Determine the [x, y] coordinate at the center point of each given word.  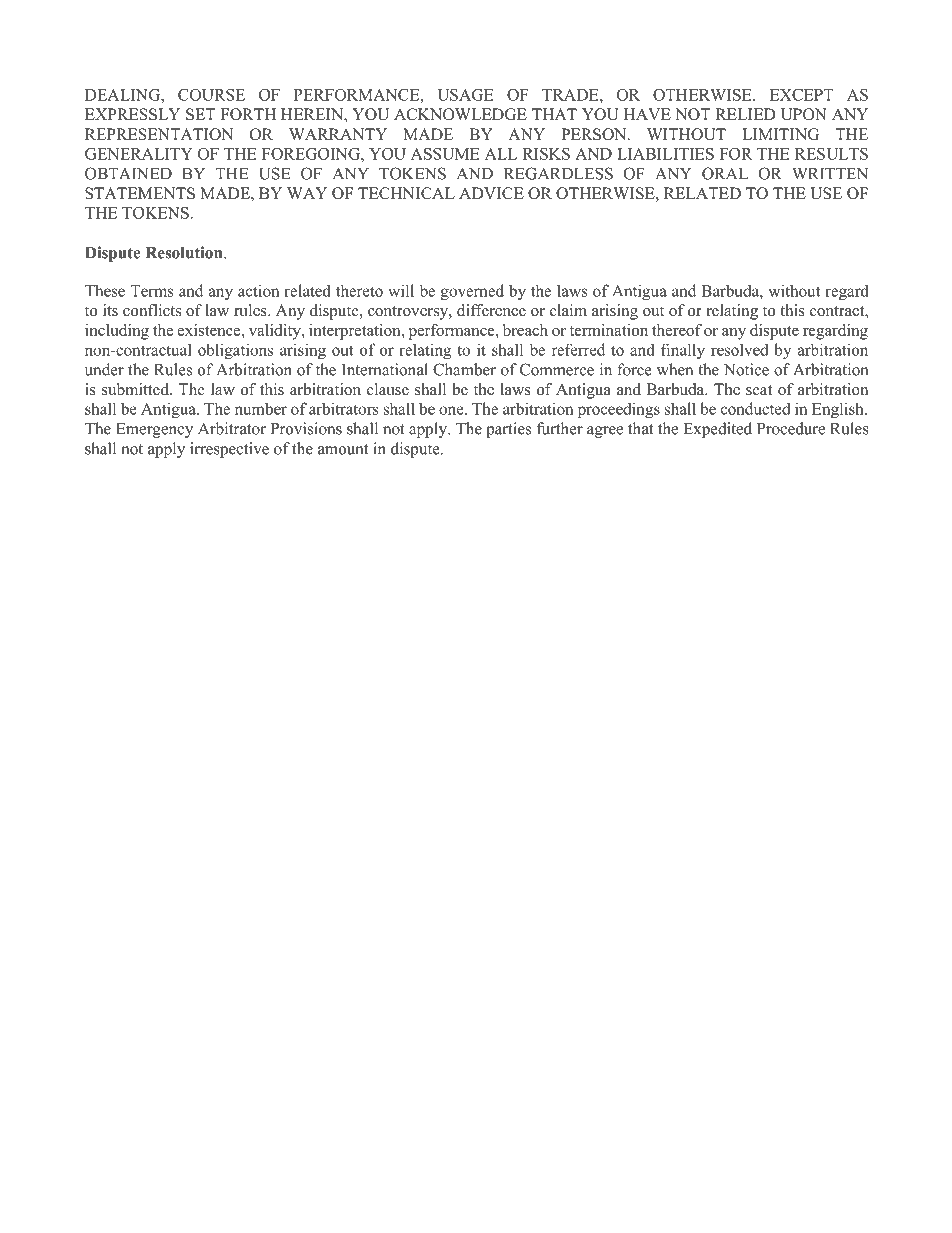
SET [201, 114]
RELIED [746, 114]
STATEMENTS [140, 193]
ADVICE [491, 193]
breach [525, 330]
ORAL [725, 173]
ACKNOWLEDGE [460, 114]
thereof [677, 330]
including [117, 332]
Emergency [154, 430]
